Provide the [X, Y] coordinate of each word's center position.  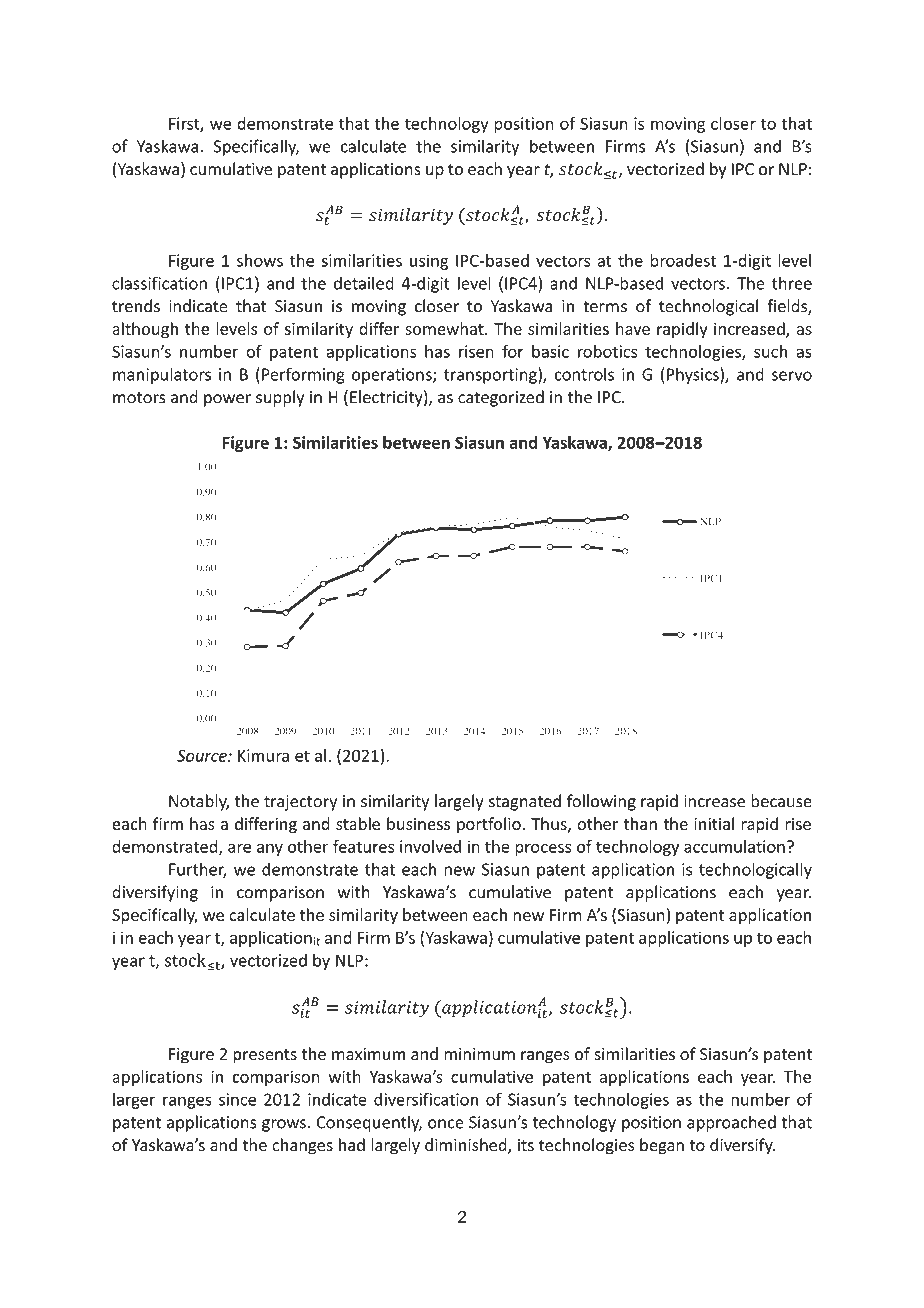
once [446, 1124]
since [237, 1099]
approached [731, 1123]
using [429, 262]
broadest [683, 260]
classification [159, 283]
